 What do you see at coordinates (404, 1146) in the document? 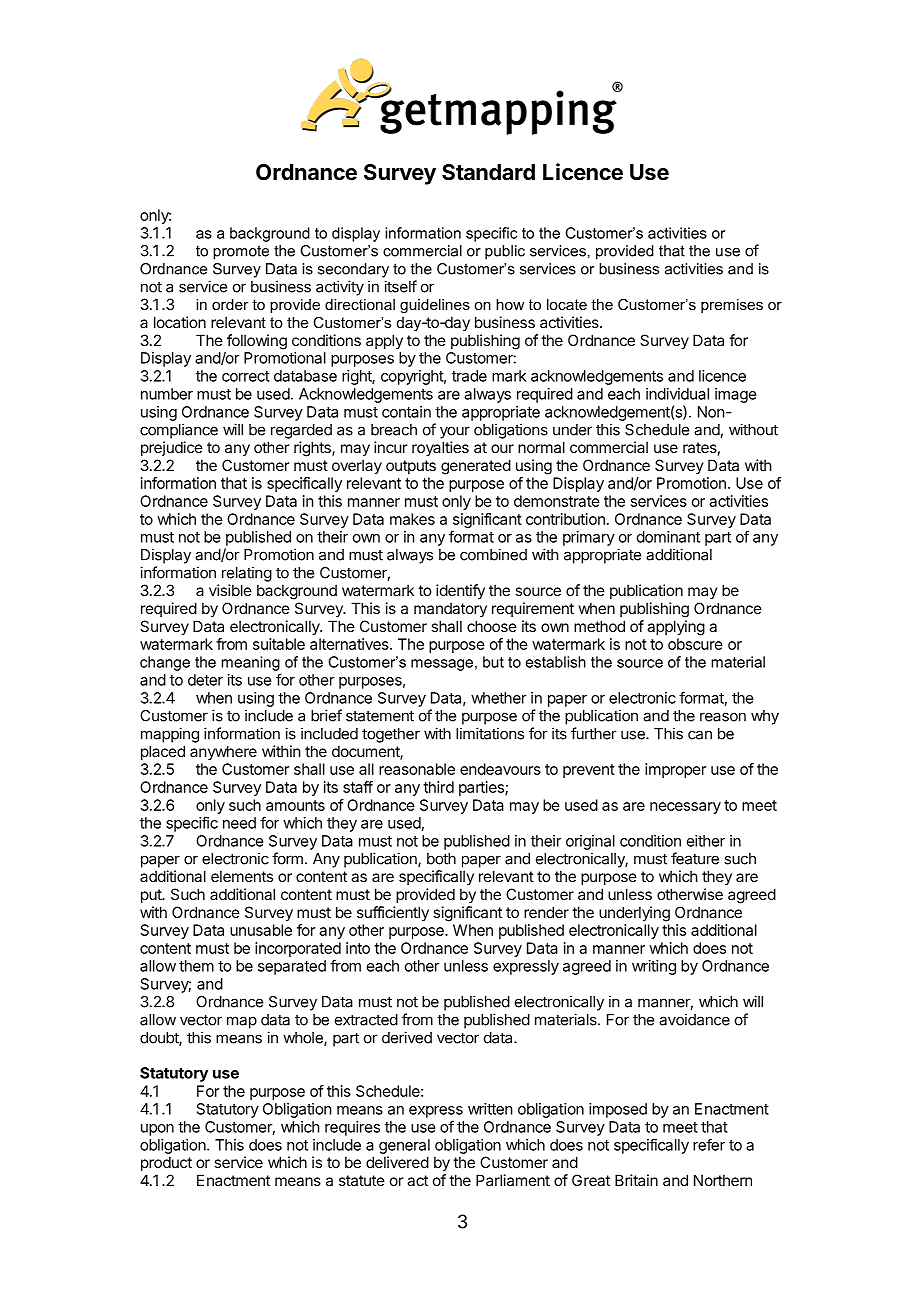
I see `general` at bounding box center [404, 1146].
